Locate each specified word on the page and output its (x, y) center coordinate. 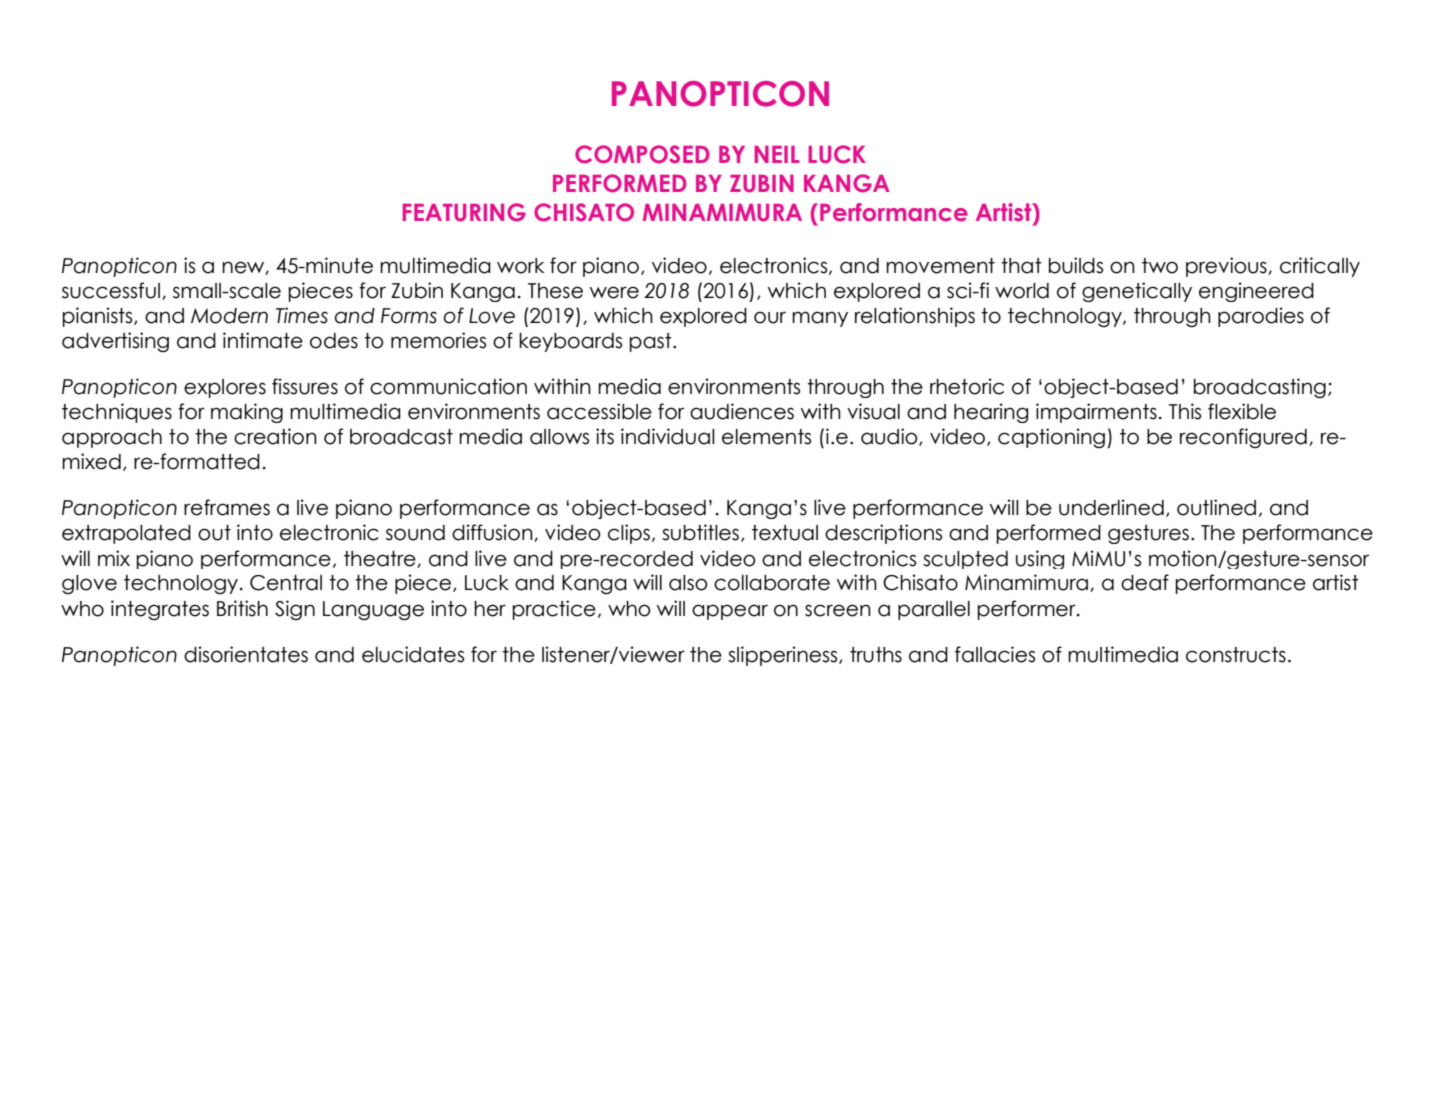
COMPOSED (642, 154)
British (242, 608)
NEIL (777, 154)
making (247, 413)
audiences (742, 411)
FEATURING (464, 212)
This (1185, 411)
